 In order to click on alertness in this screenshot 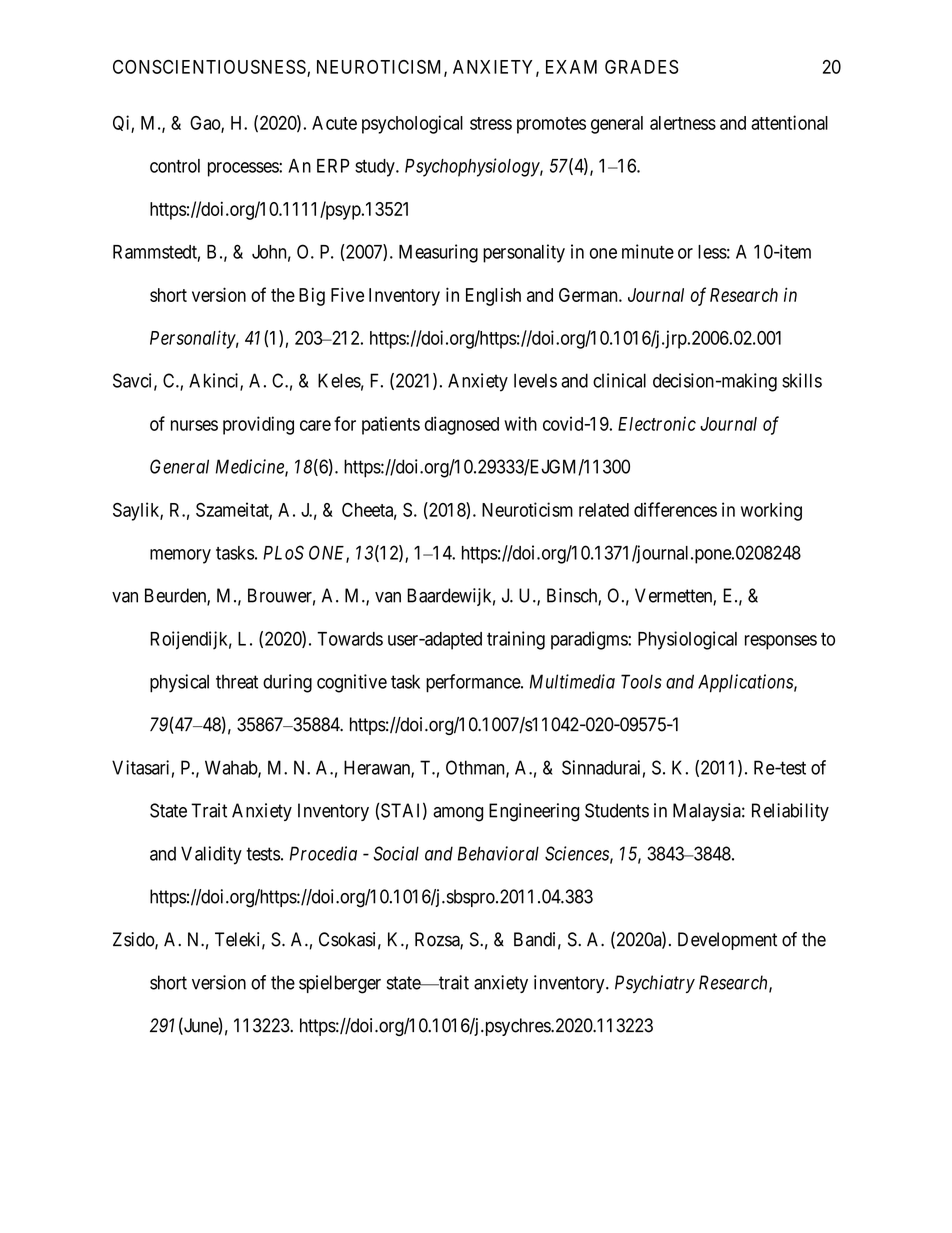, I will do `click(683, 123)`.
